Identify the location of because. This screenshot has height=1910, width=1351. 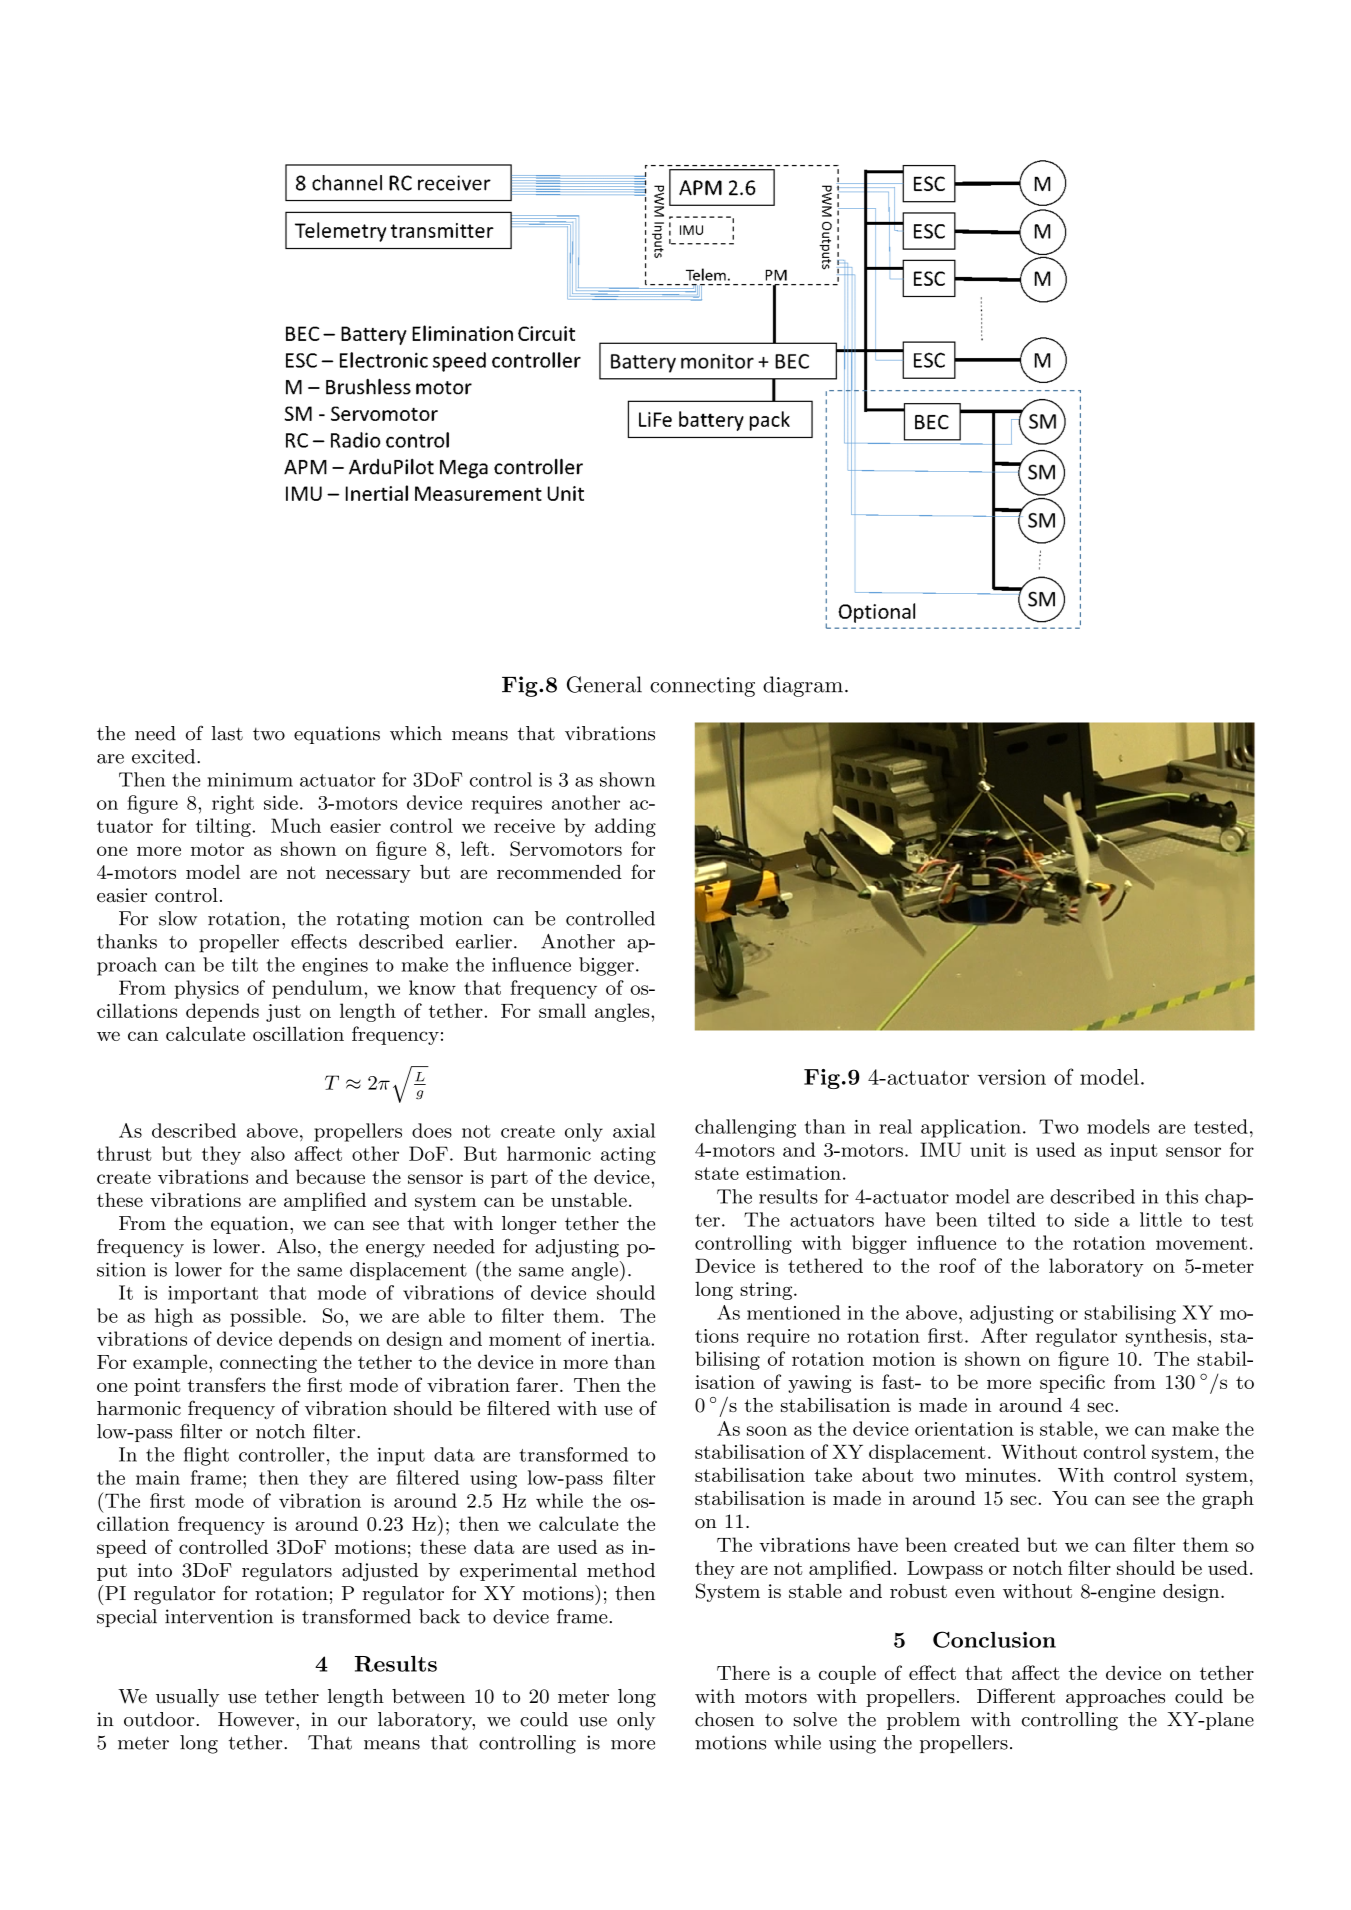
(330, 1176).
